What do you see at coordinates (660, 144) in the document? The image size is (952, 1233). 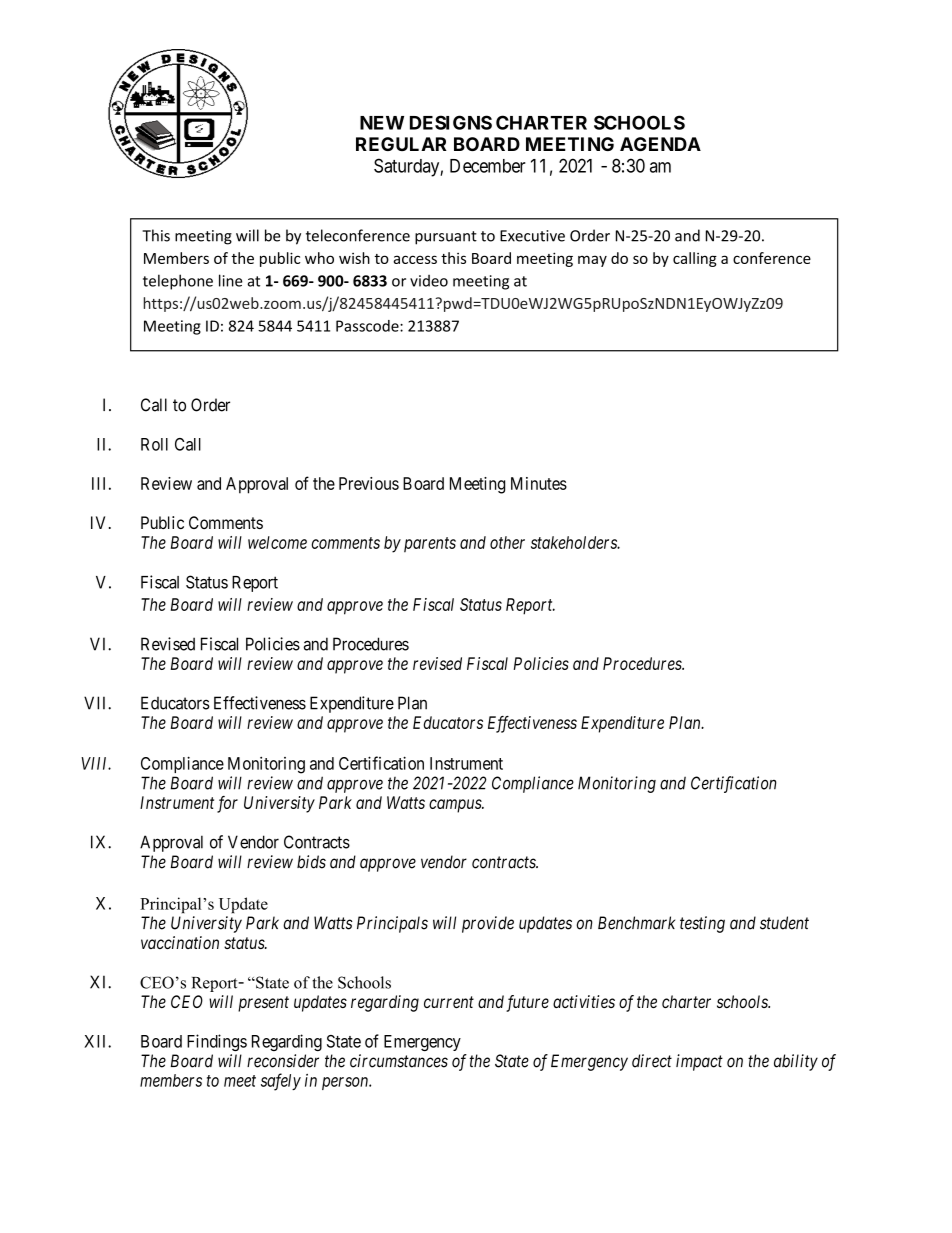 I see `AGENDA` at bounding box center [660, 144].
